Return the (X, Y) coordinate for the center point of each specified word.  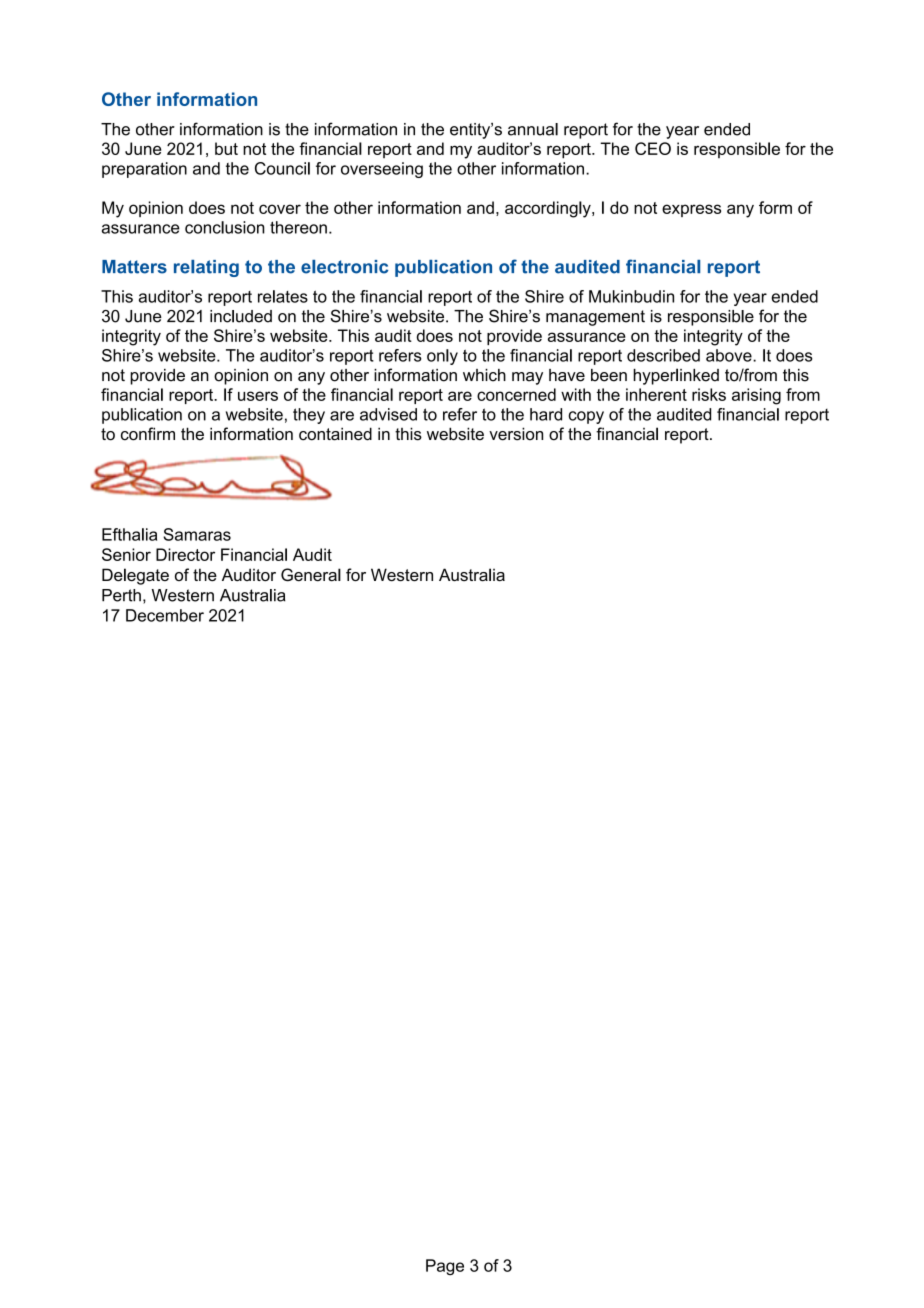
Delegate (135, 576)
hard (546, 414)
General (311, 575)
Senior (126, 554)
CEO (653, 148)
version (516, 434)
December (165, 615)
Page (445, 1267)
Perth (121, 595)
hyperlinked (676, 376)
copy (586, 417)
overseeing (382, 170)
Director (185, 554)
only (442, 357)
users (258, 396)
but (226, 148)
